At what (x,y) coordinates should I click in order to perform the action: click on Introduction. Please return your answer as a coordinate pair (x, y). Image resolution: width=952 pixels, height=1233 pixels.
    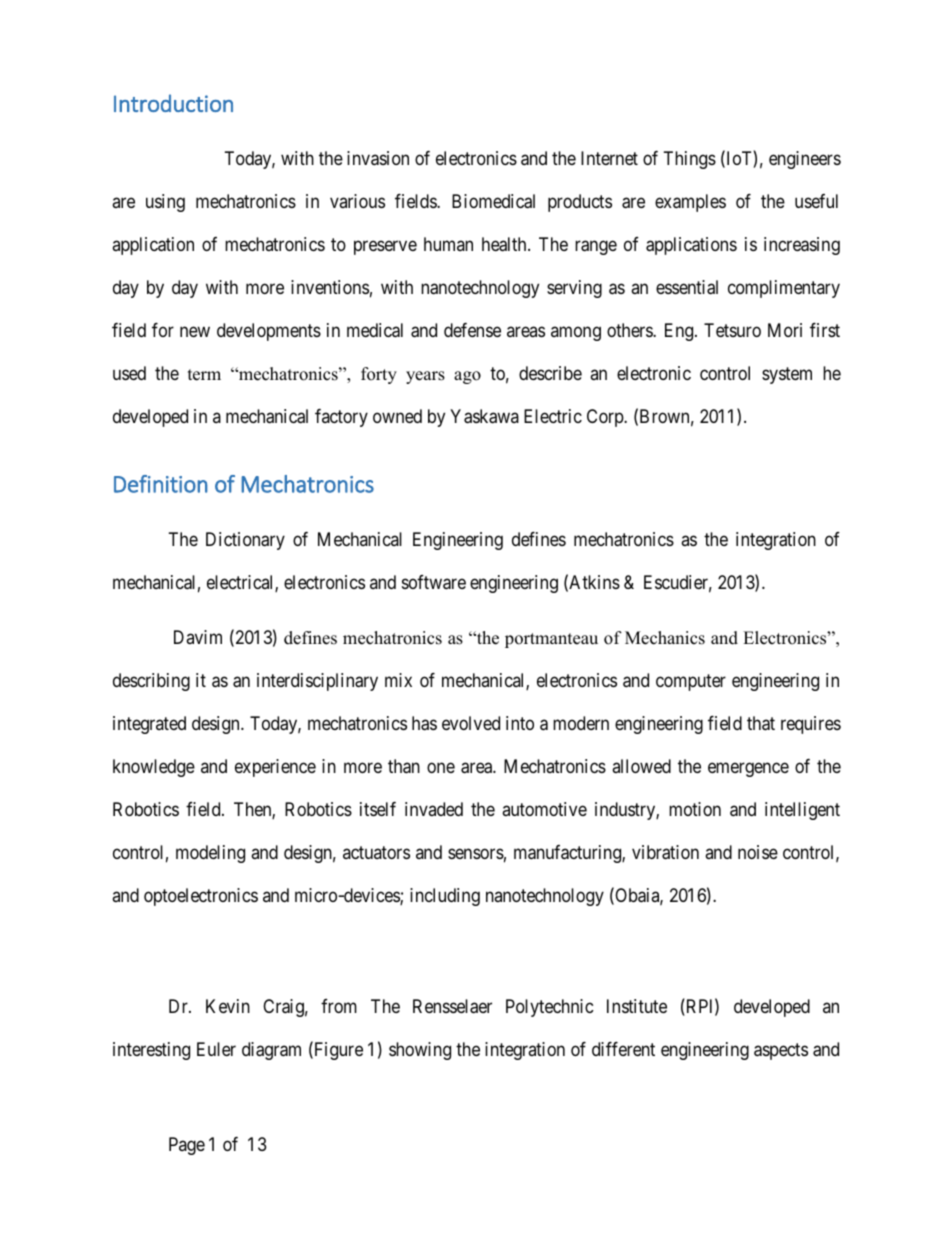
    Looking at the image, I should click on (173, 103).
